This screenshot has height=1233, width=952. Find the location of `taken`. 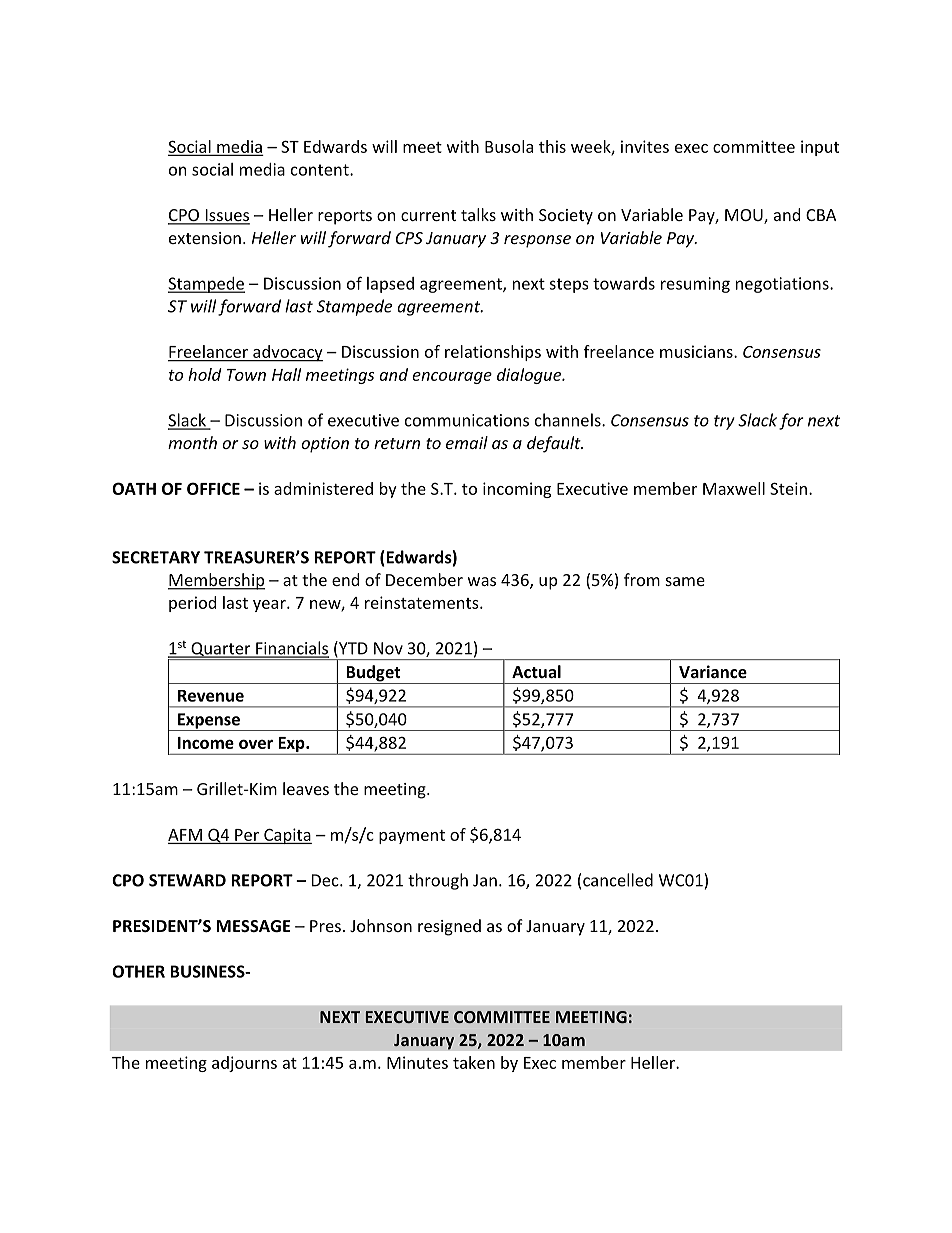

taken is located at coordinates (474, 1062).
